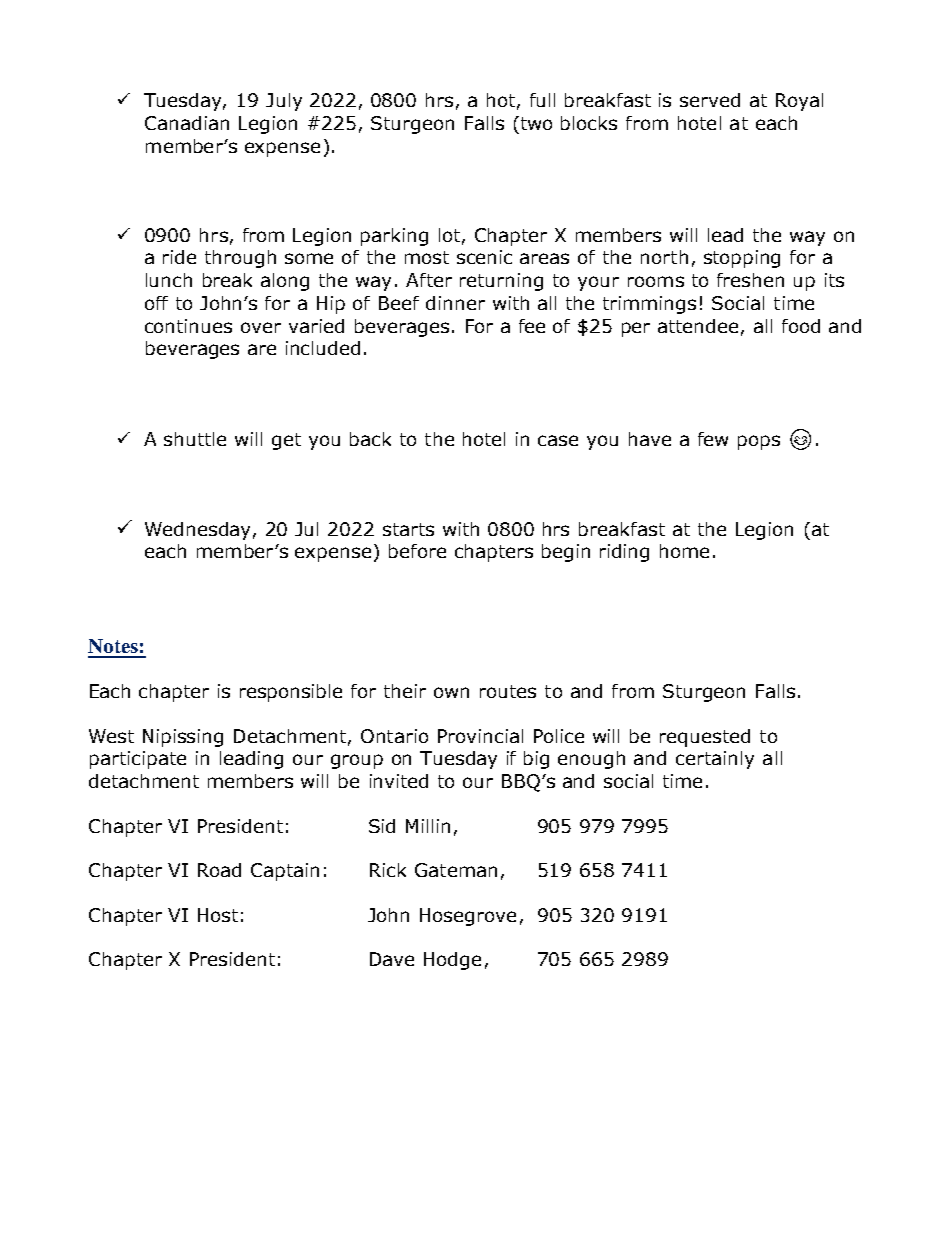  Describe the element at coordinates (195, 439) in the page. I see `shuttle` at that location.
